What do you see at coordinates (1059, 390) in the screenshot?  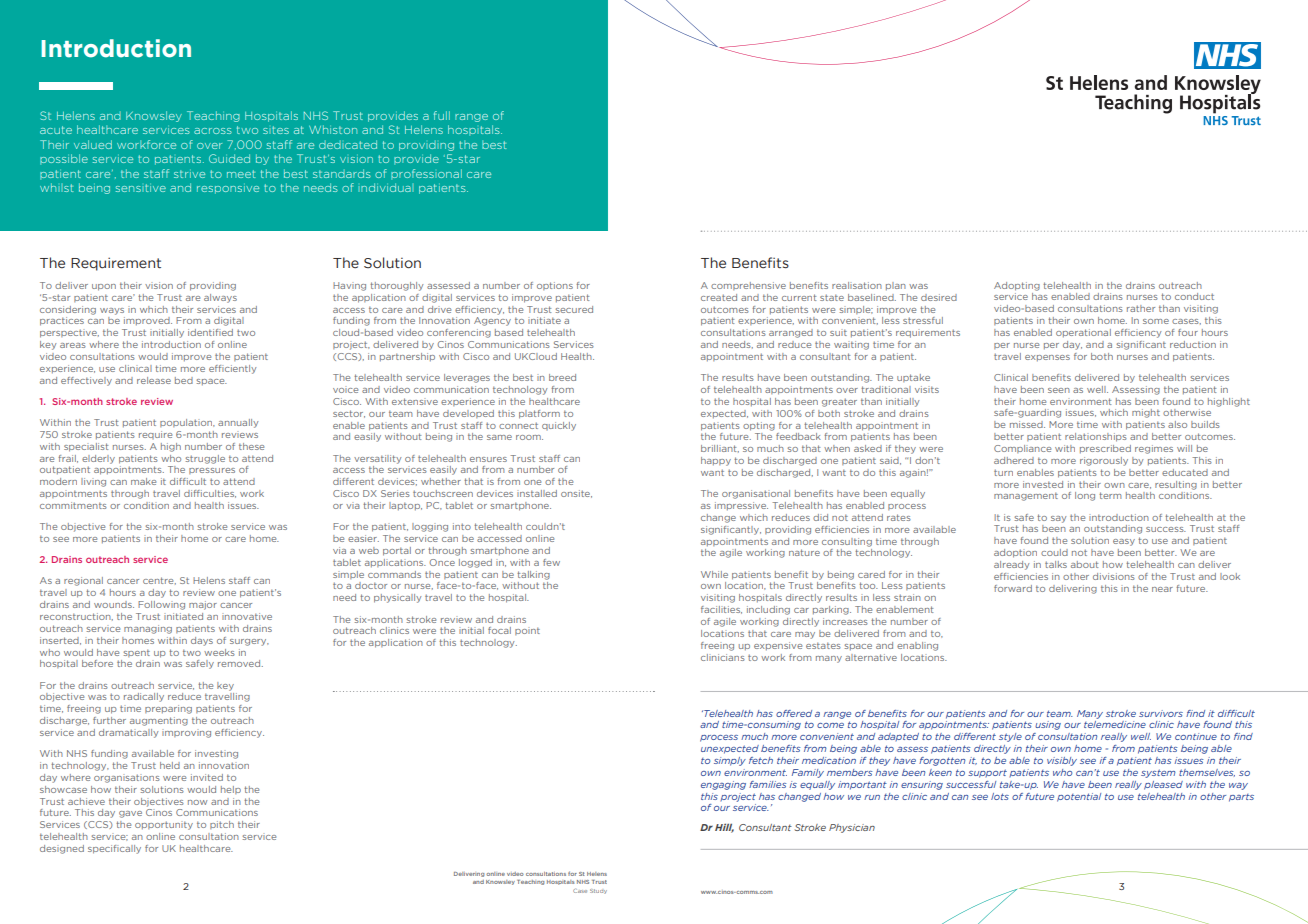 I see `seen` at bounding box center [1059, 390].
